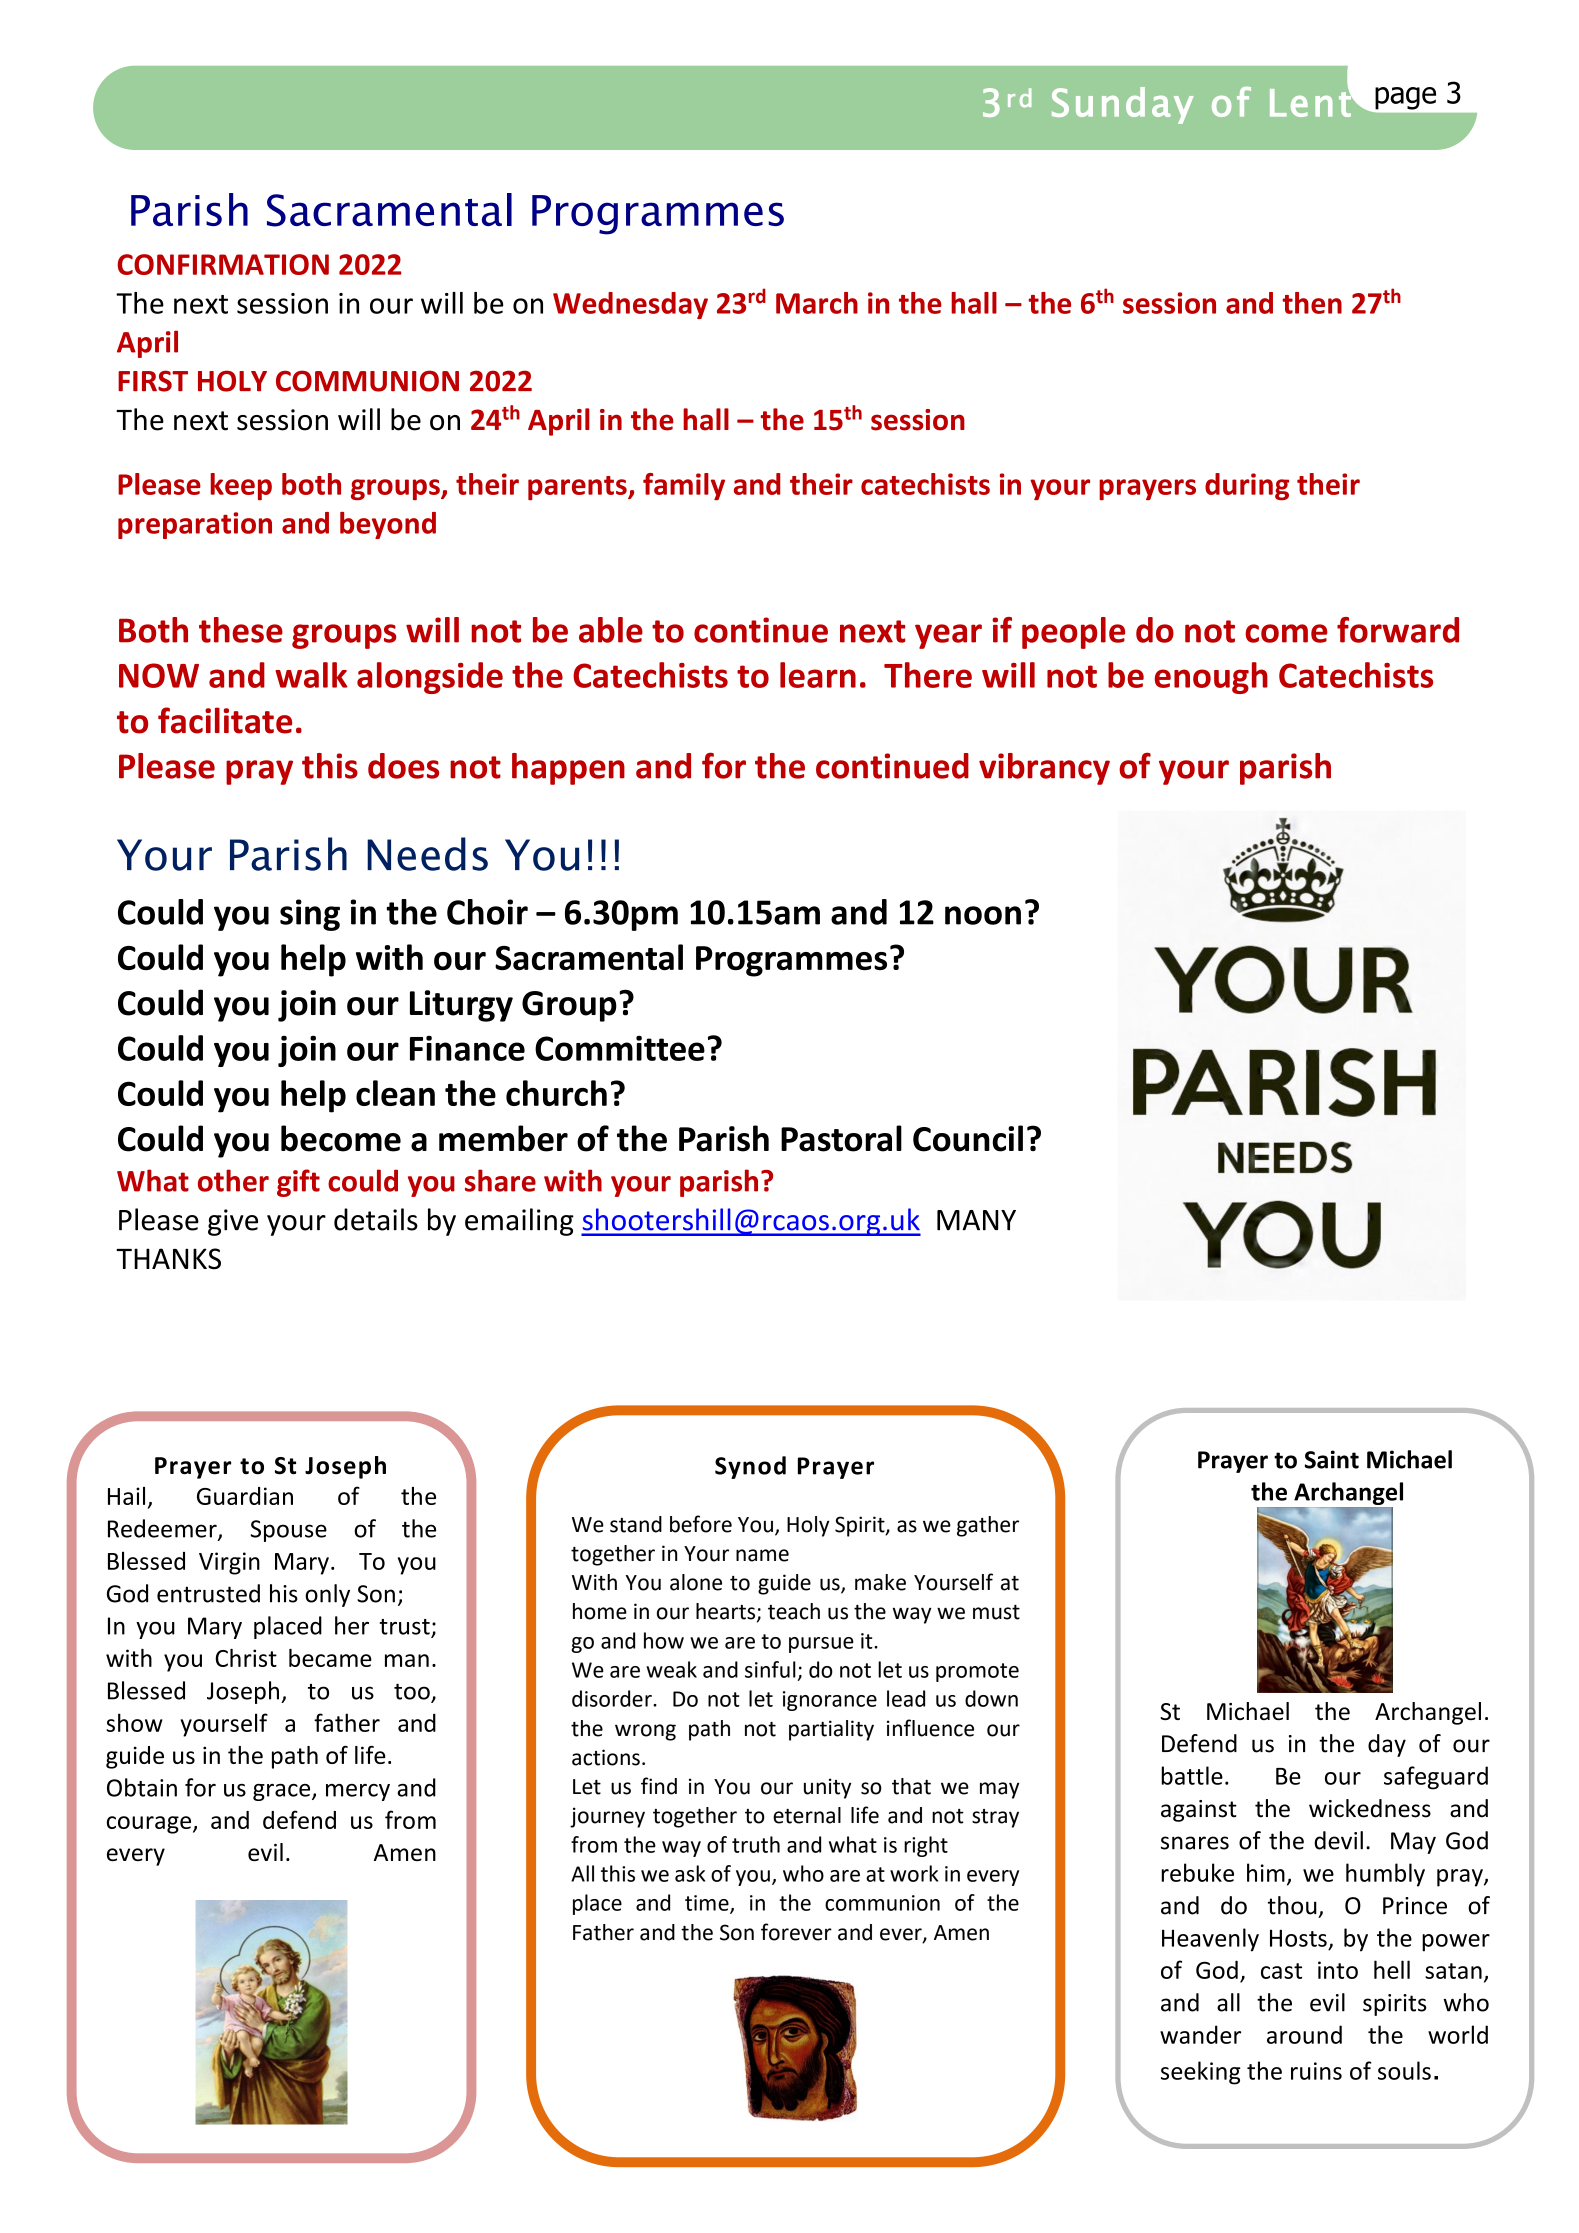  I want to click on Council, so click(968, 1138).
